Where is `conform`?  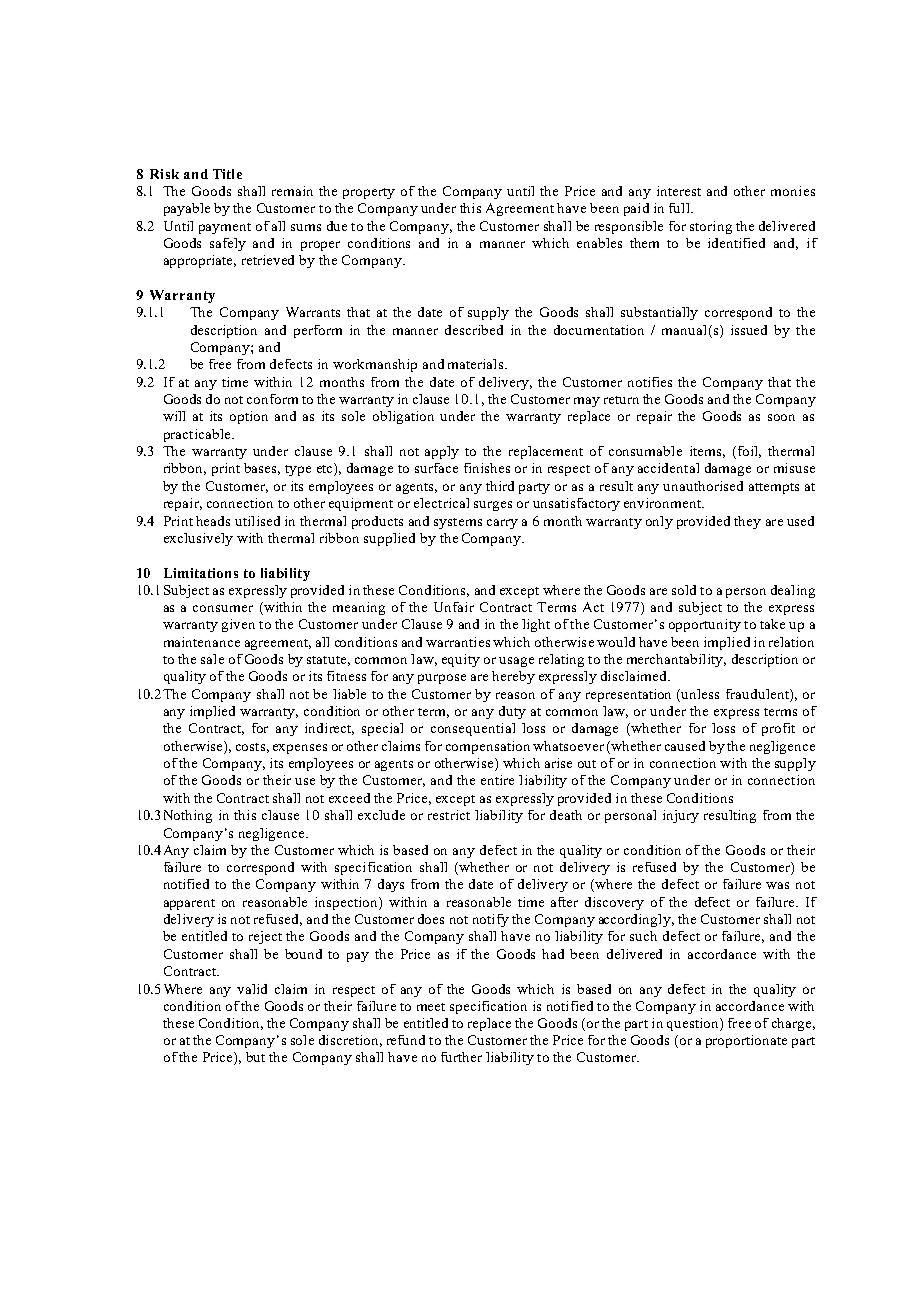
conform is located at coordinates (272, 399).
